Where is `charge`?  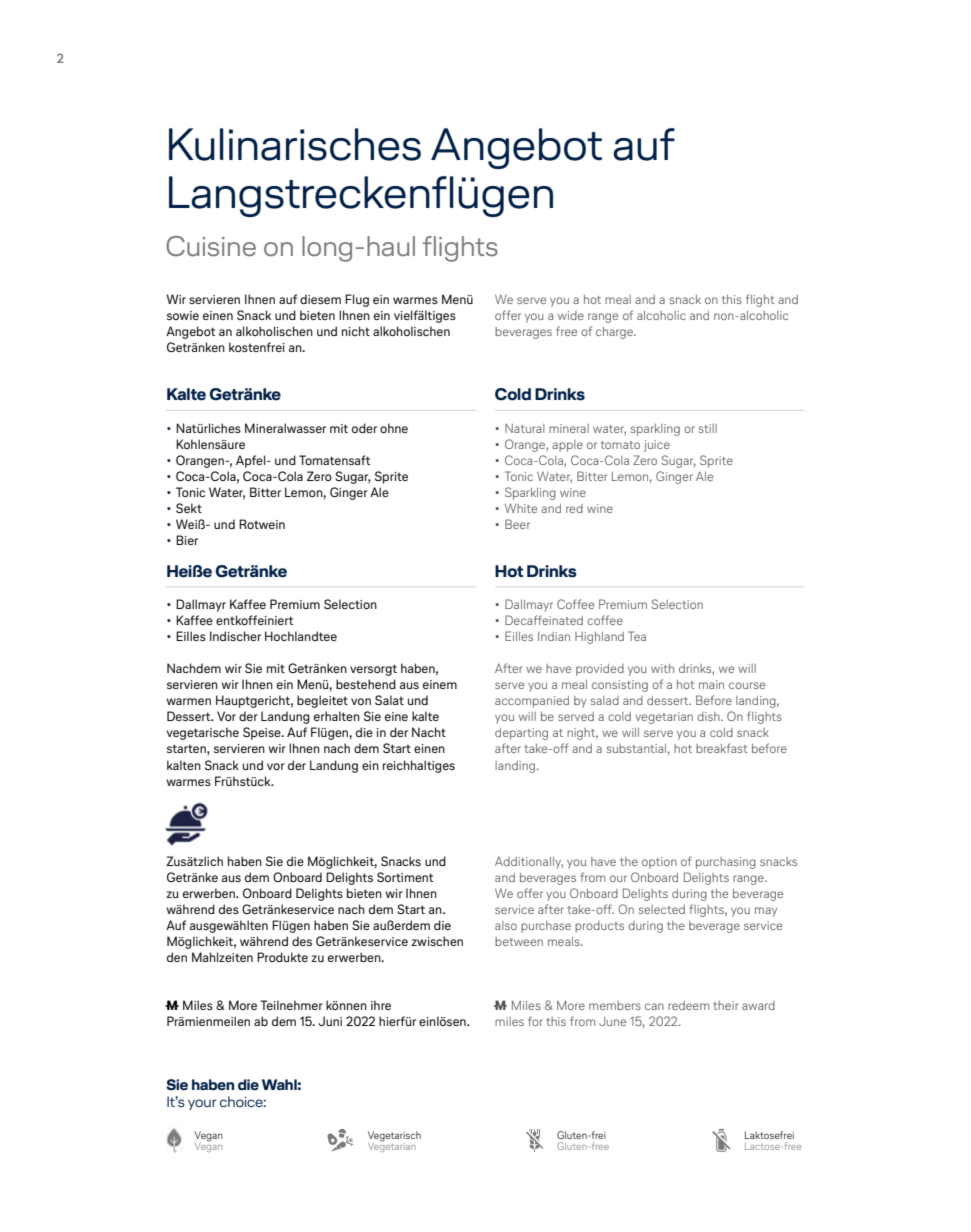 charge is located at coordinates (615, 333).
